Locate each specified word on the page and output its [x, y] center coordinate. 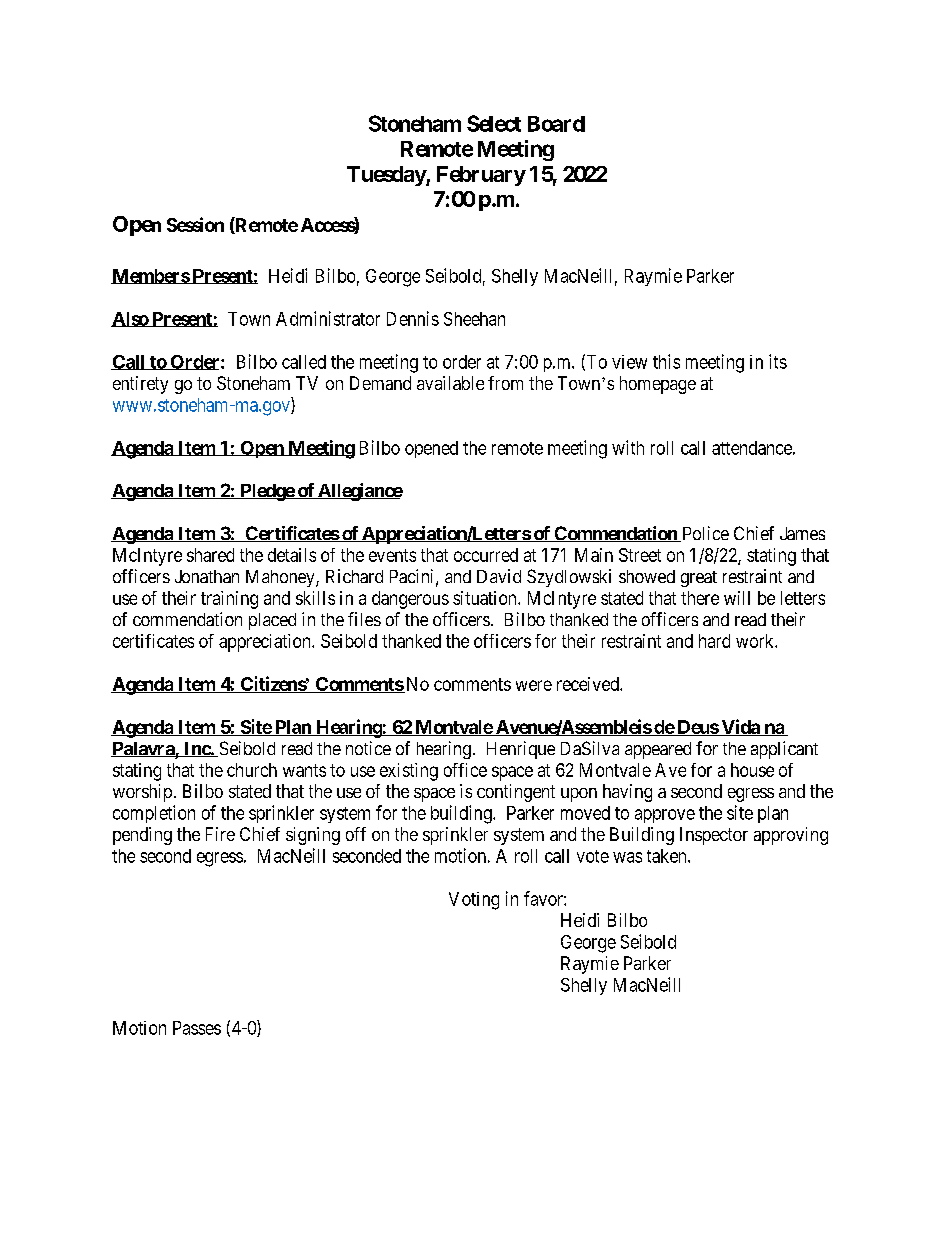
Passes [197, 1028]
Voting [474, 901]
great [699, 579]
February [481, 176]
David [499, 576]
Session [195, 224]
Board [556, 124]
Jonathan [207, 576]
